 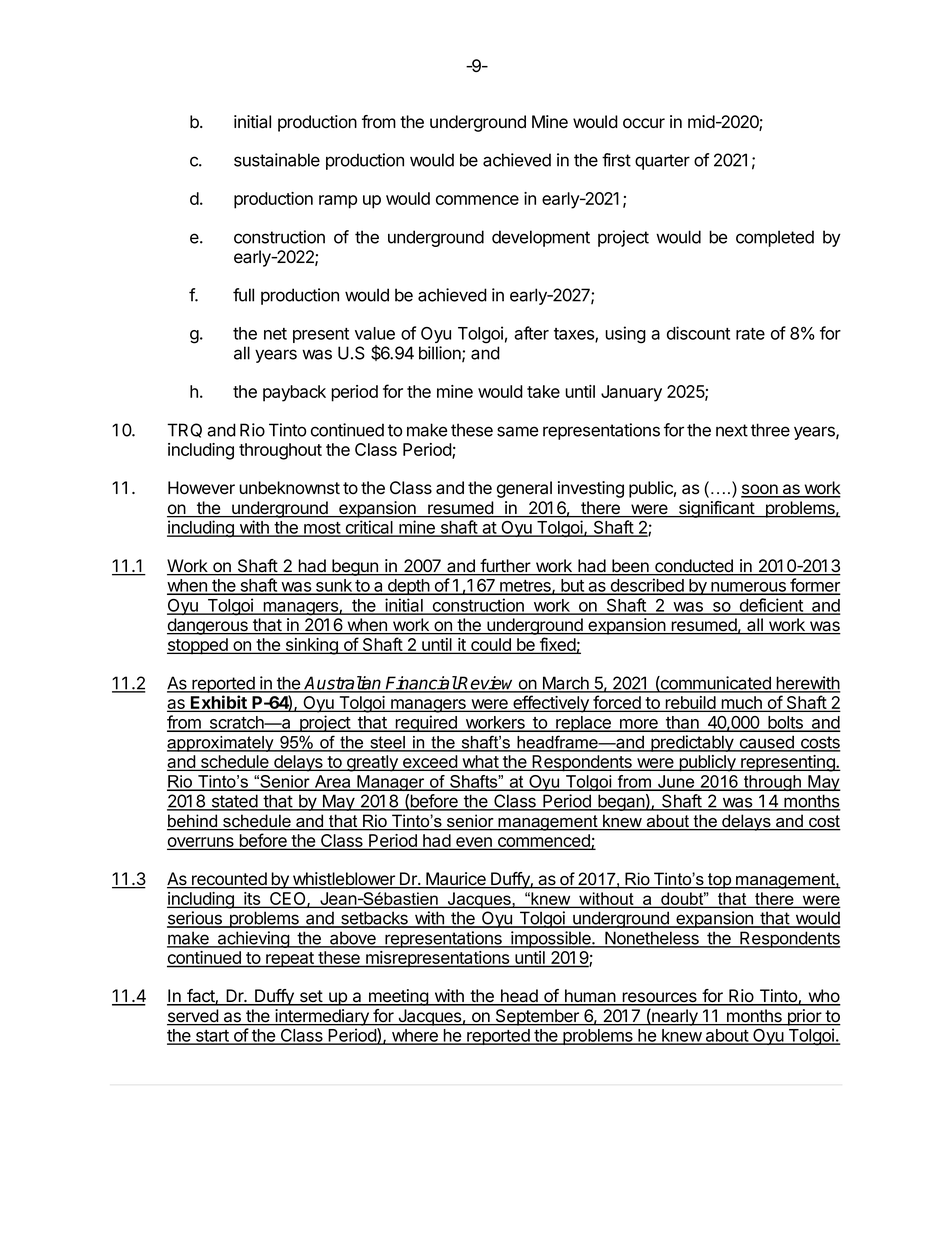 I want to click on first, so click(x=616, y=160).
